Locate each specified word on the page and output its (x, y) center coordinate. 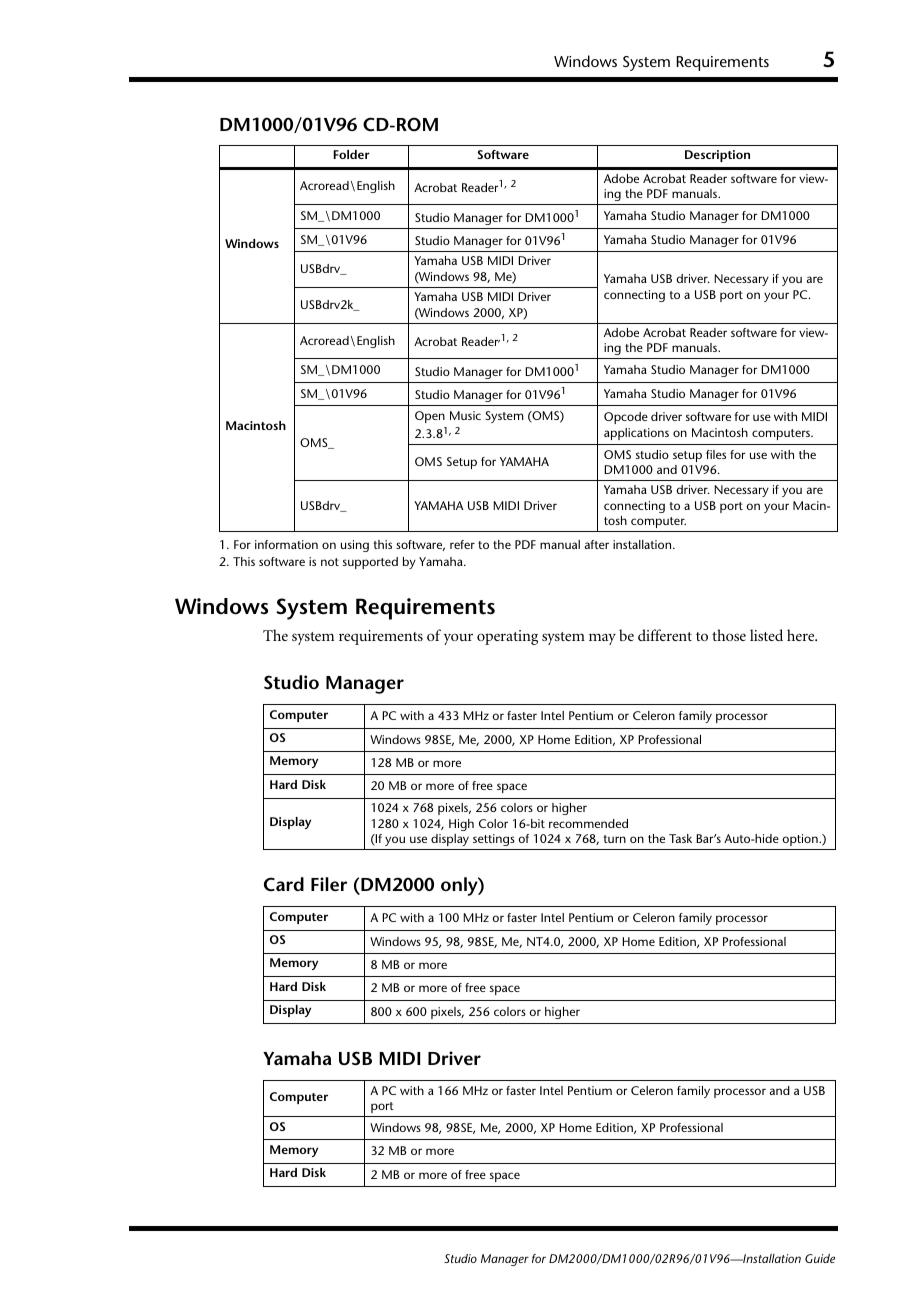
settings (494, 840)
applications (636, 434)
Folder (351, 154)
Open (430, 417)
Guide (820, 1258)
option (801, 840)
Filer (329, 884)
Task (680, 838)
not (330, 562)
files (716, 454)
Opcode (626, 418)
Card (284, 884)
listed (766, 635)
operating (507, 637)
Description (717, 156)
